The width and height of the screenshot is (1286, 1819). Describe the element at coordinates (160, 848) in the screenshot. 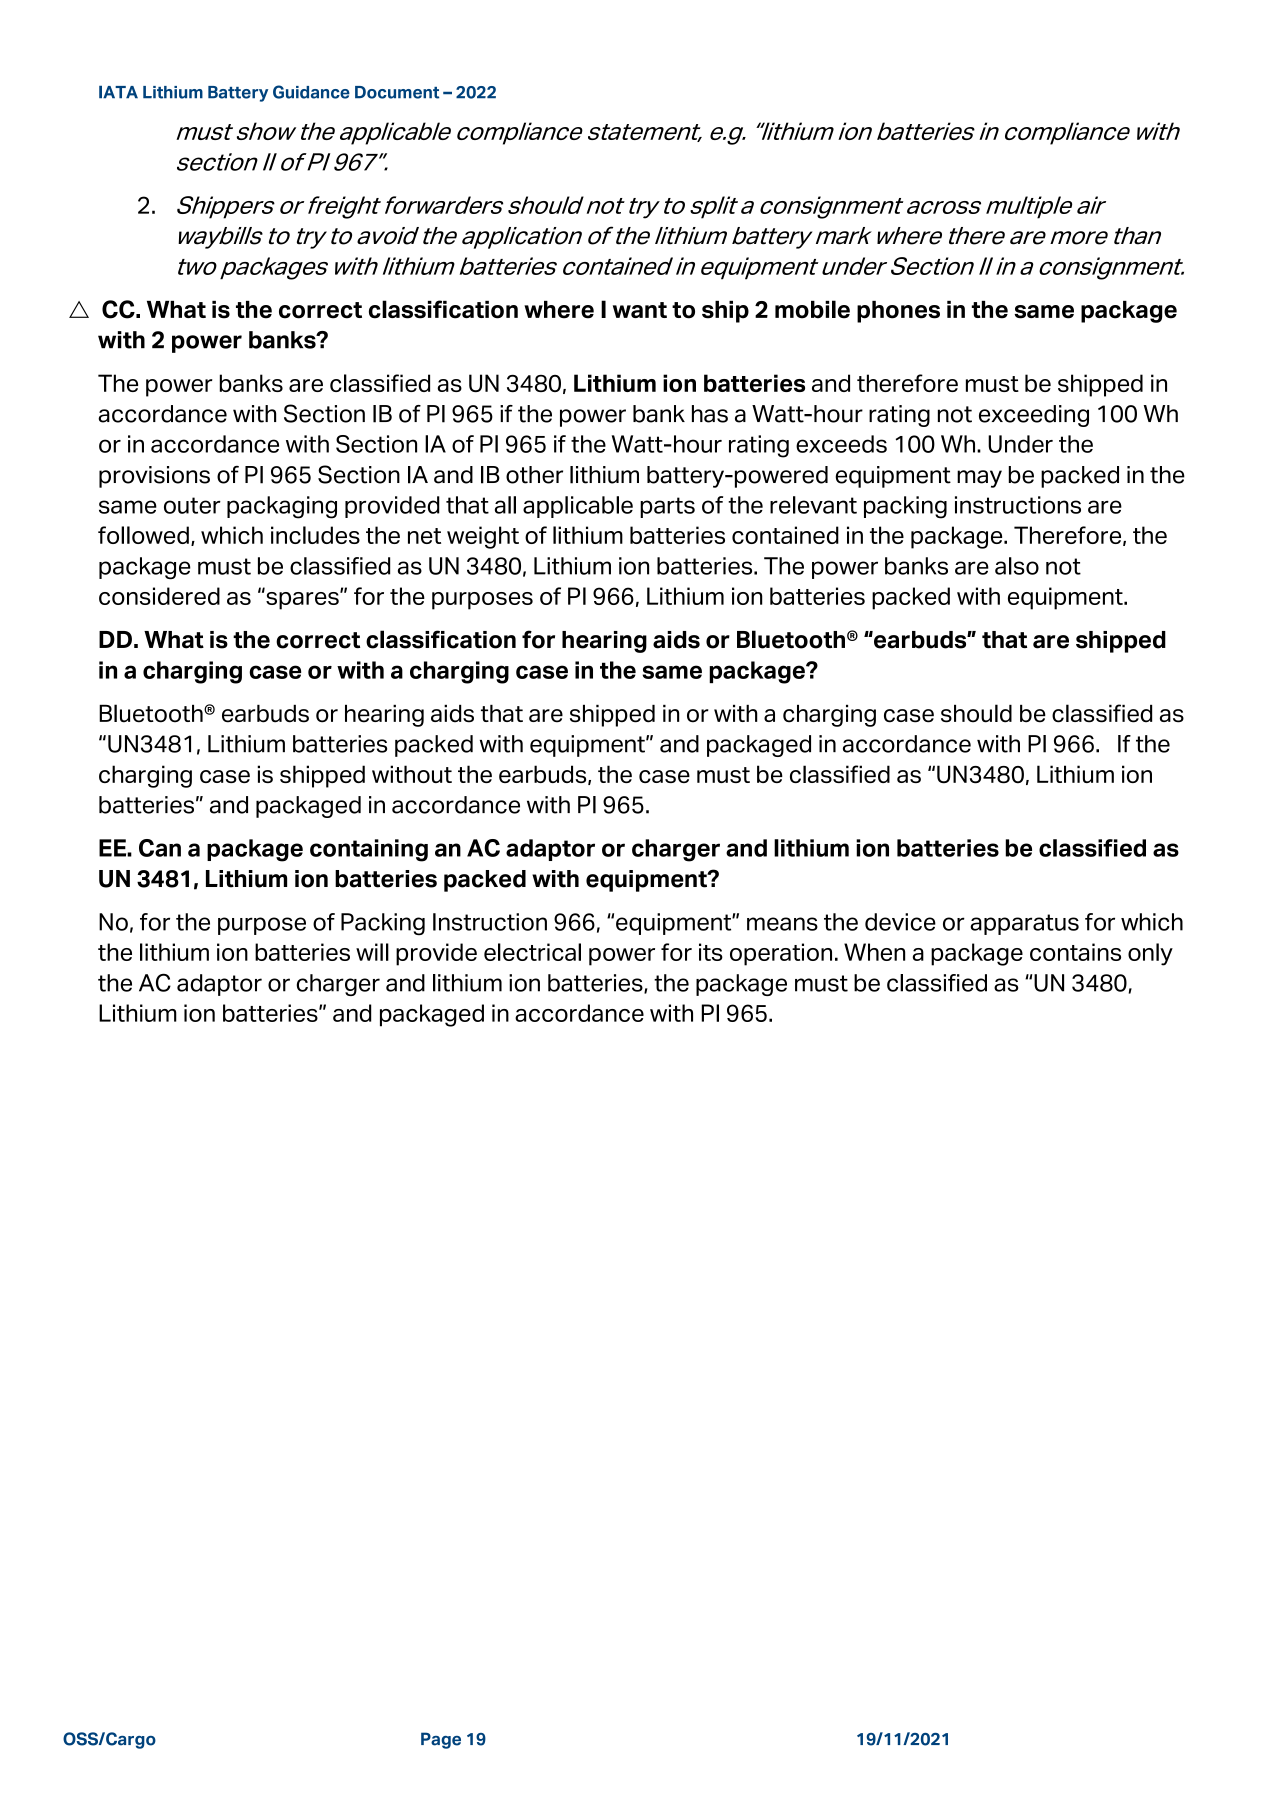

I see `Can` at that location.
